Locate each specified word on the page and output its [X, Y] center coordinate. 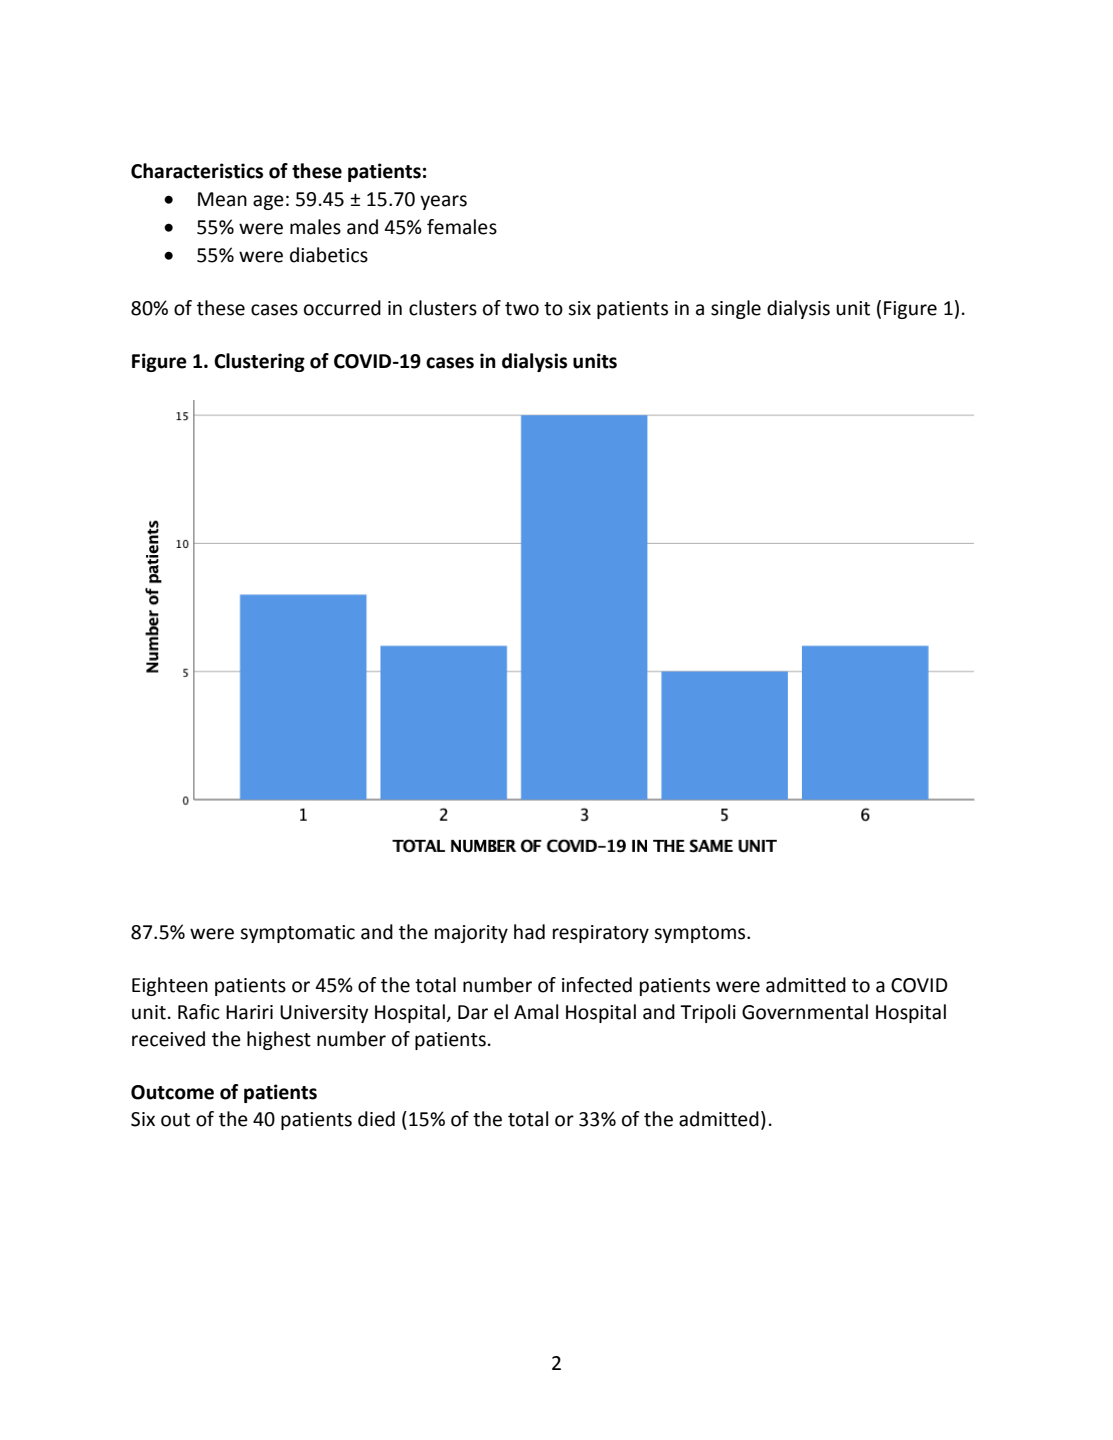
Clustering [259, 362]
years [443, 202]
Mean [222, 199]
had [529, 932]
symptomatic [297, 934]
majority [471, 934]
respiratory [601, 934]
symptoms [701, 934]
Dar [473, 1012]
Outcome [172, 1092]
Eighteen [170, 986]
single [736, 309]
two [522, 309]
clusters [443, 308]
